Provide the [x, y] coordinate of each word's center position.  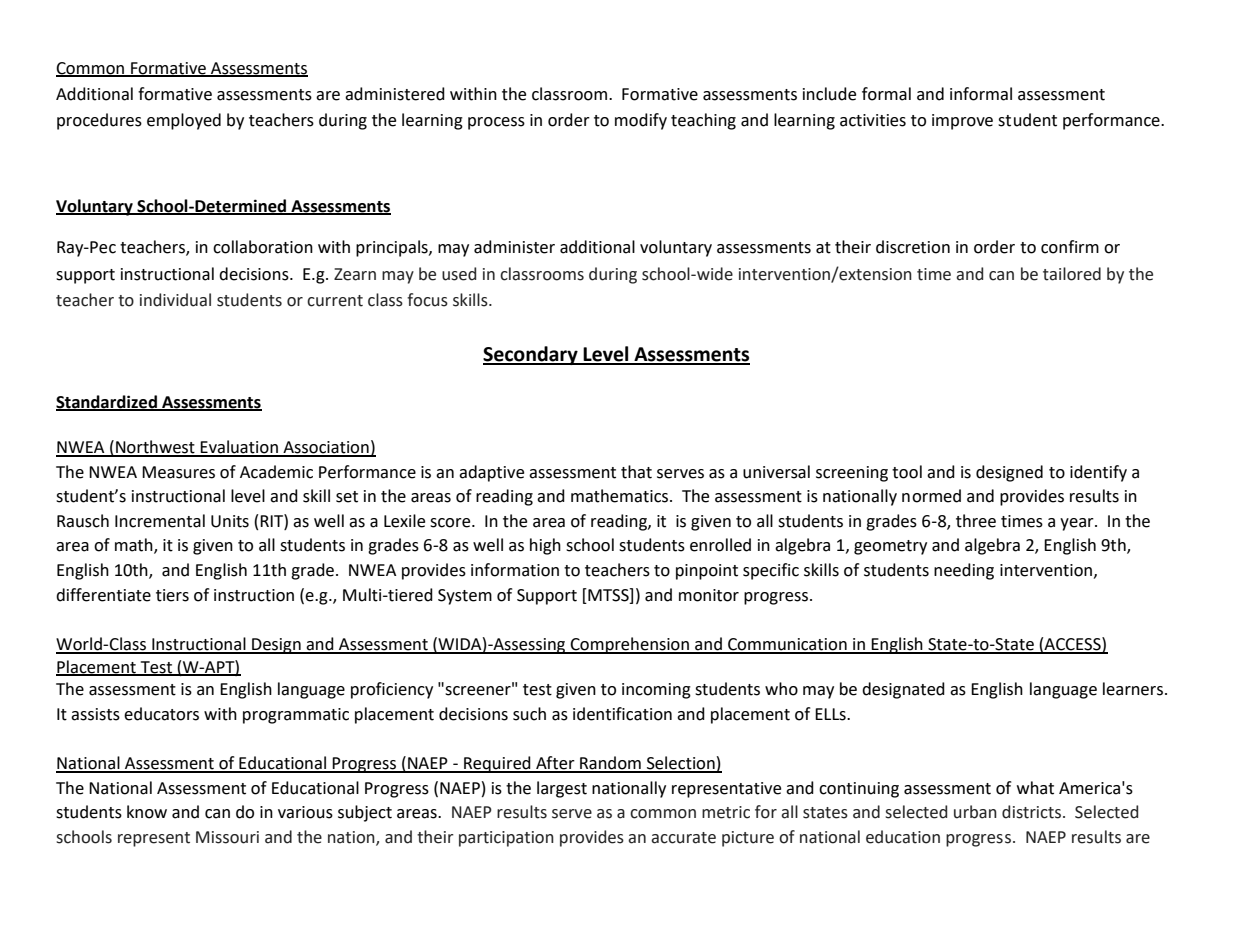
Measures [178, 472]
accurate [683, 838]
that [636, 472]
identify [1098, 473]
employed [184, 121]
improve [962, 122]
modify [641, 121]
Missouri [227, 837]
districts [1033, 812]
